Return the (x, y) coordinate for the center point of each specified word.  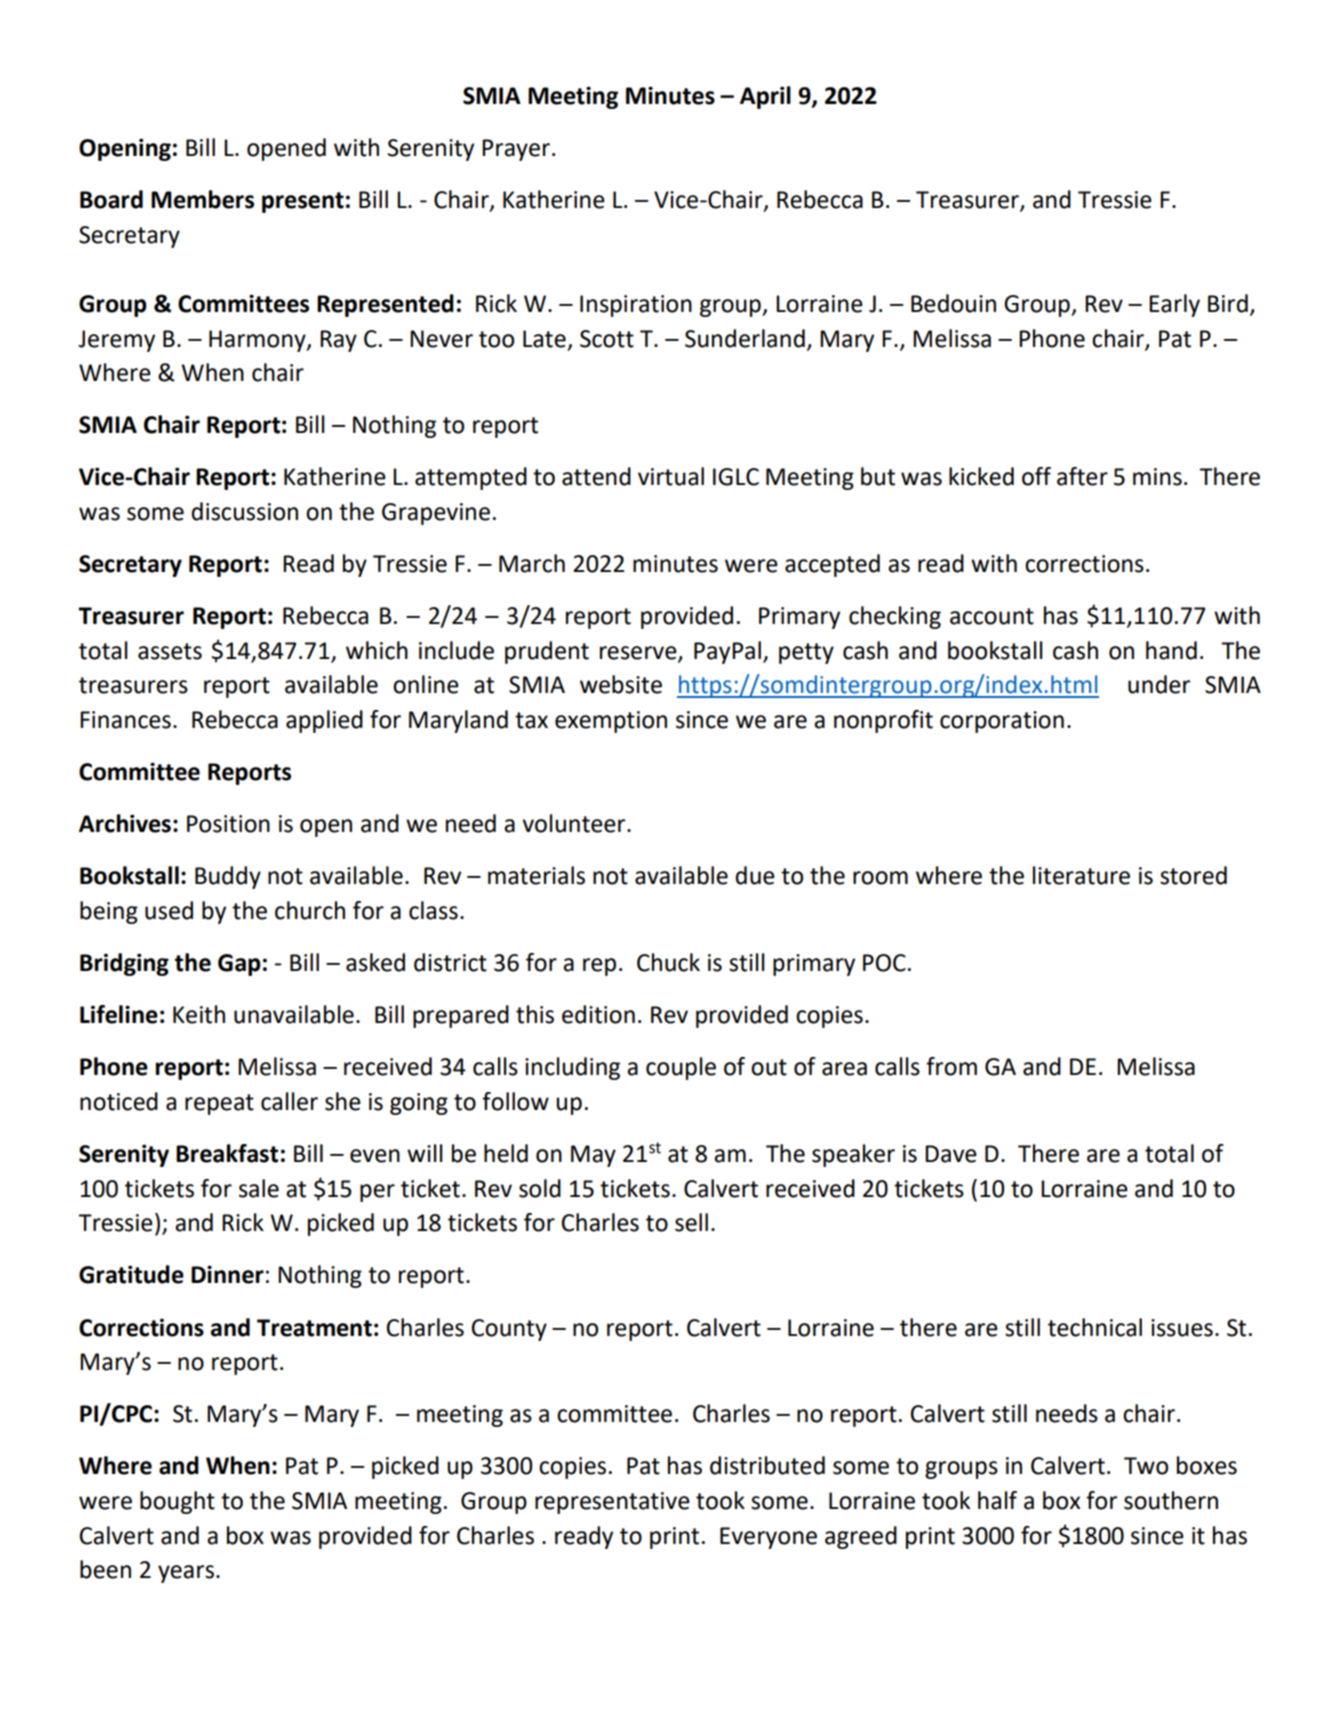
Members (202, 199)
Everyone (768, 1538)
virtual (671, 476)
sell (691, 1222)
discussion (244, 511)
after (1082, 476)
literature (1081, 875)
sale (259, 1188)
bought (177, 1502)
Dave (951, 1154)
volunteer (575, 823)
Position (228, 824)
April (765, 97)
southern (1171, 1500)
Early (1174, 305)
